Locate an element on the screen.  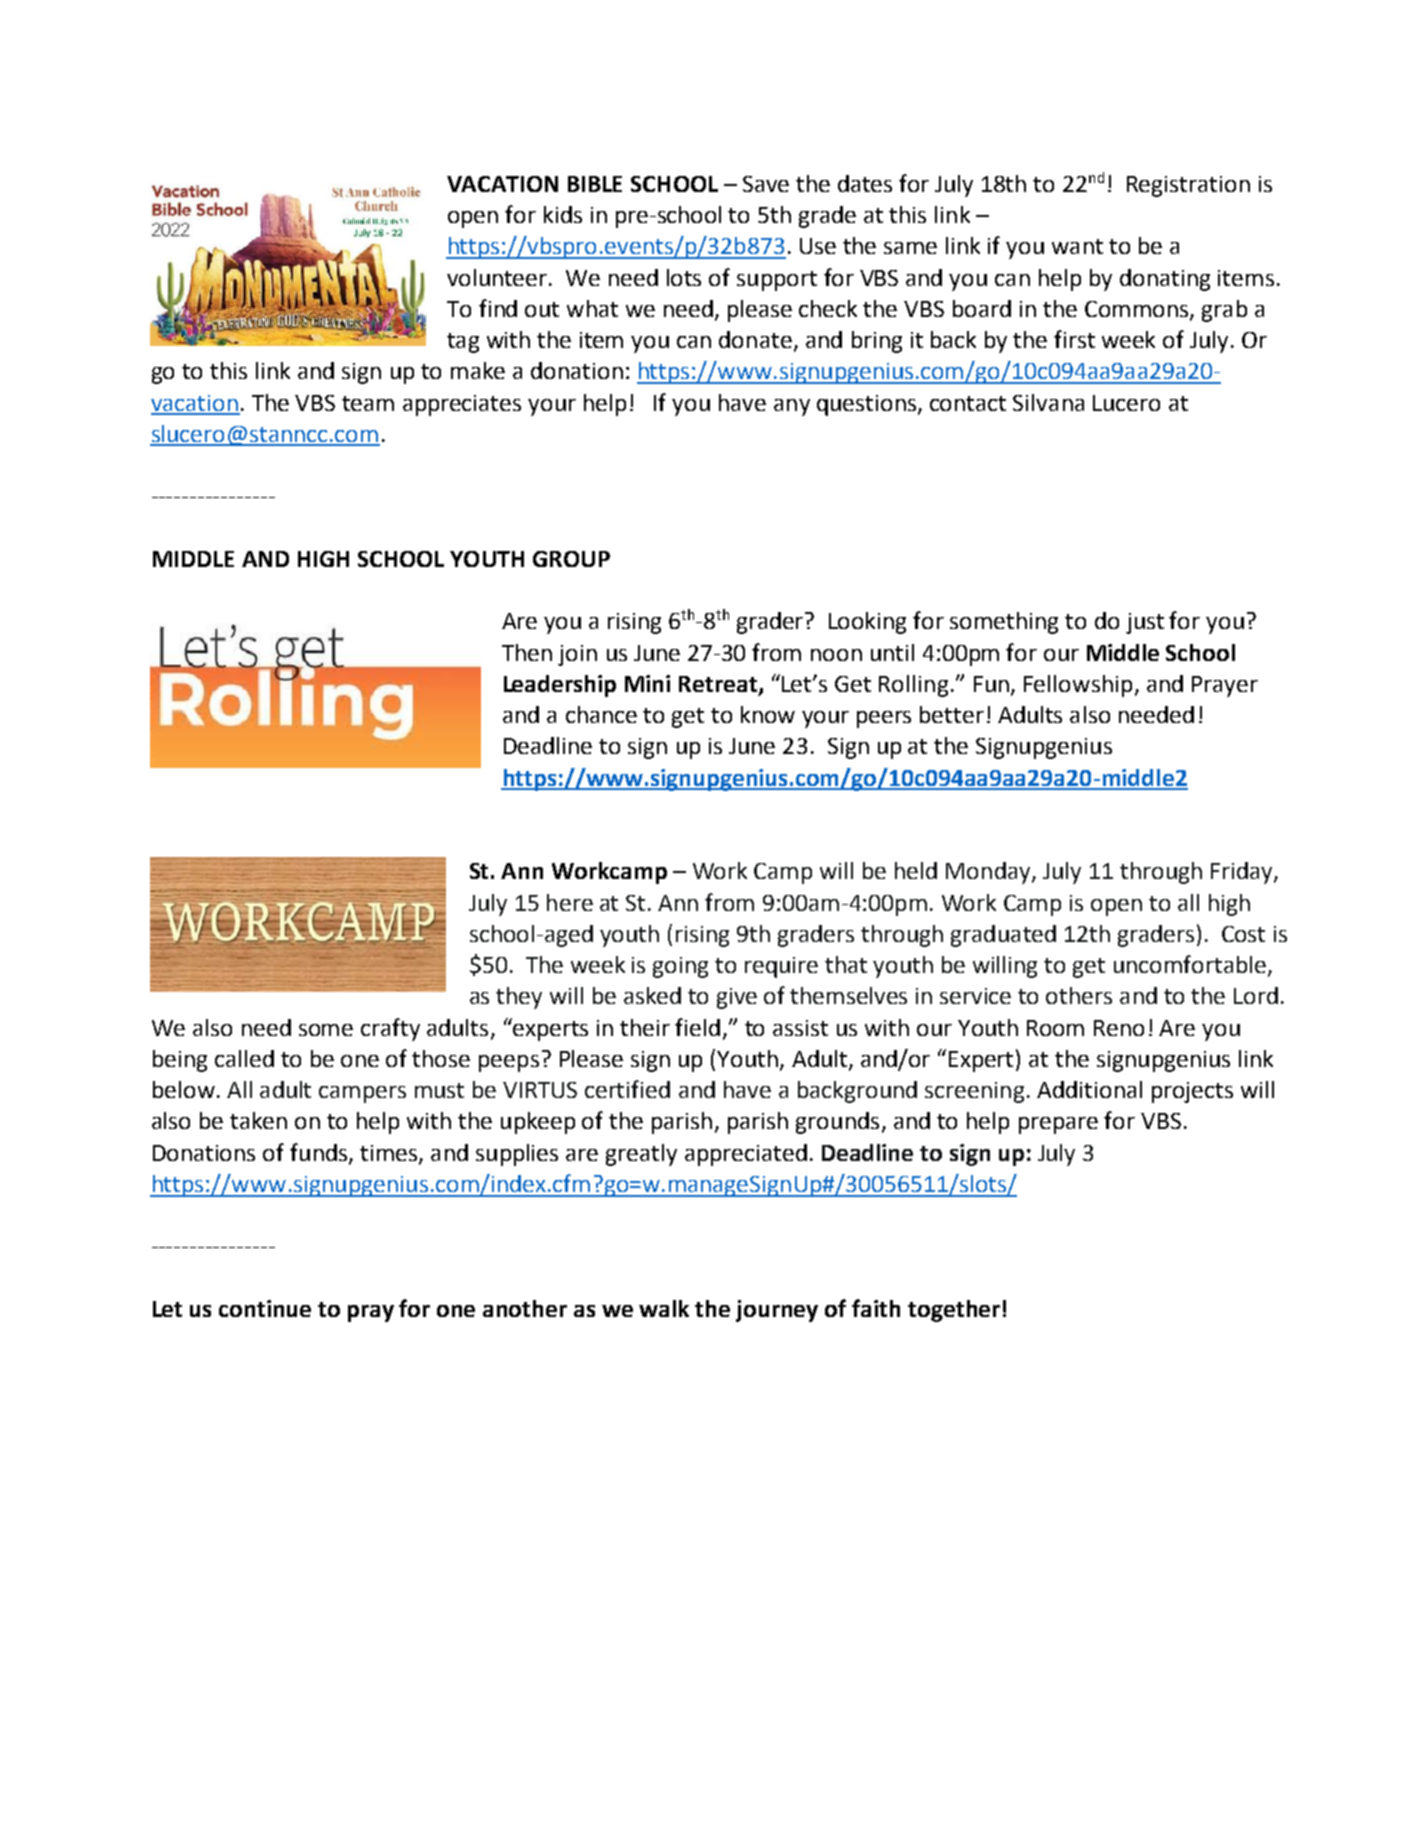
Leadership is located at coordinates (560, 686).
